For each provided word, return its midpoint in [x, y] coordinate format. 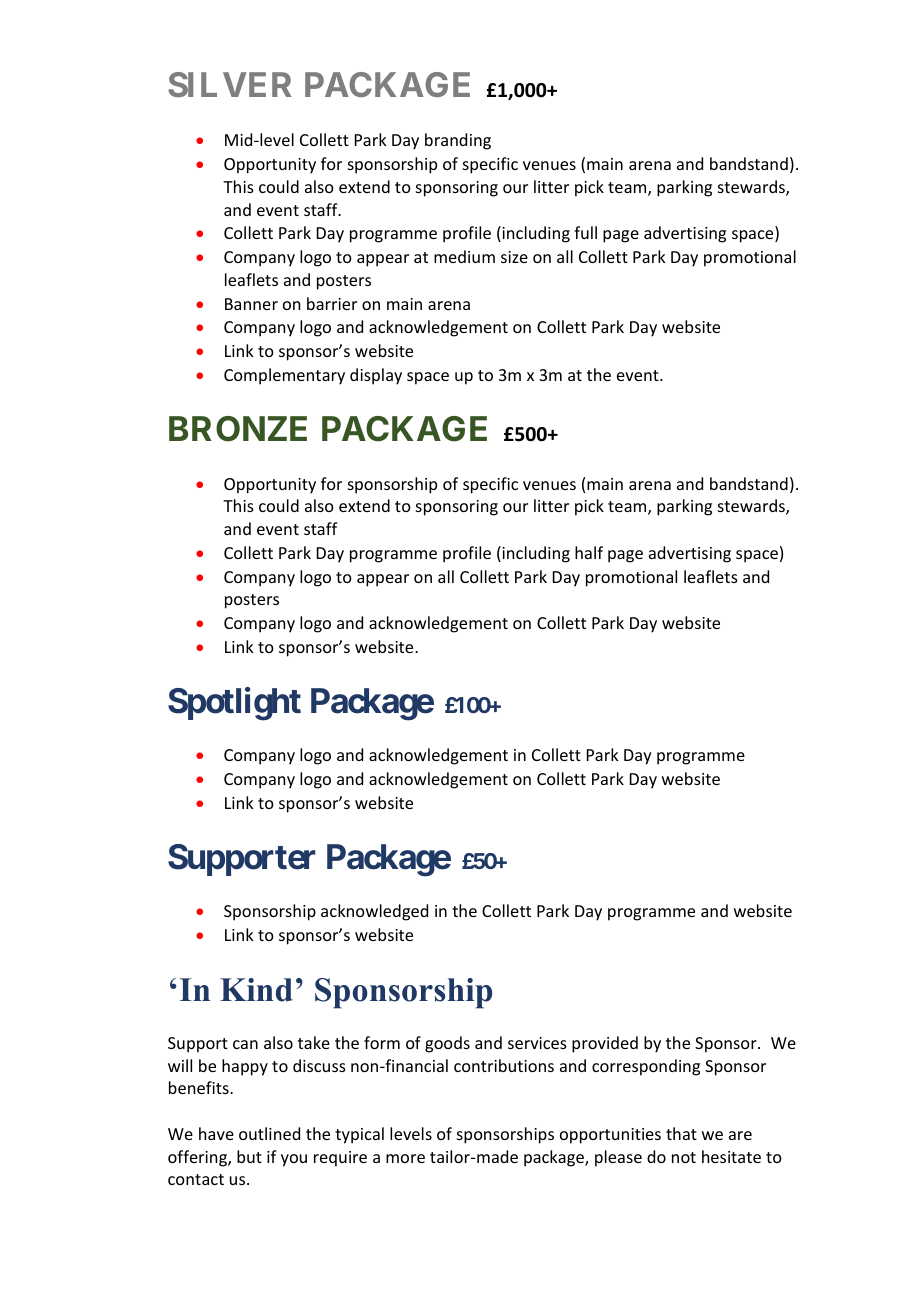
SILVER [230, 84]
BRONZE [238, 429]
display [376, 376]
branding [458, 141]
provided [605, 1044]
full [585, 232]
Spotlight [234, 704]
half [589, 552]
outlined [269, 1133]
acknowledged [374, 912]
